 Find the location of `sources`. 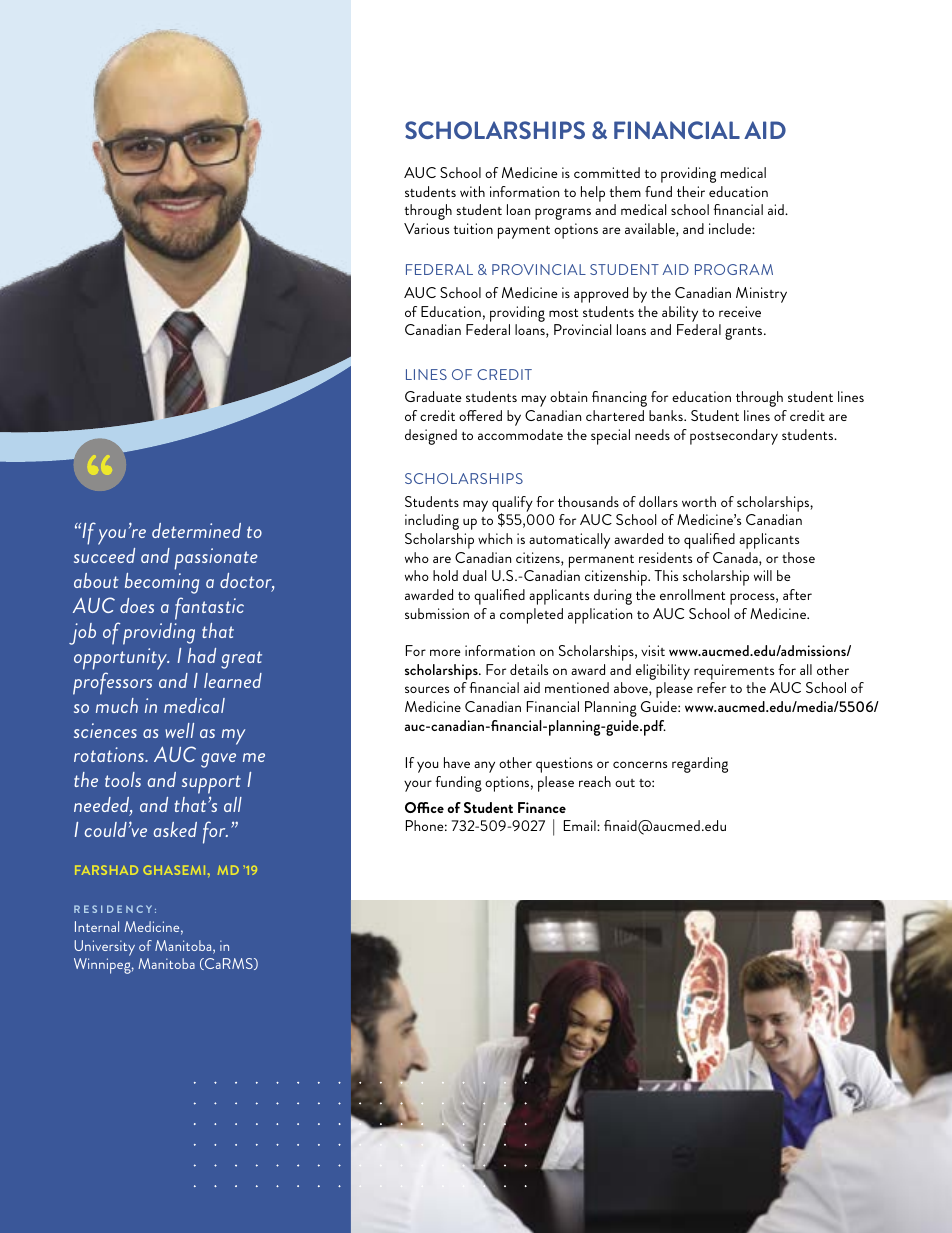

sources is located at coordinates (427, 689).
